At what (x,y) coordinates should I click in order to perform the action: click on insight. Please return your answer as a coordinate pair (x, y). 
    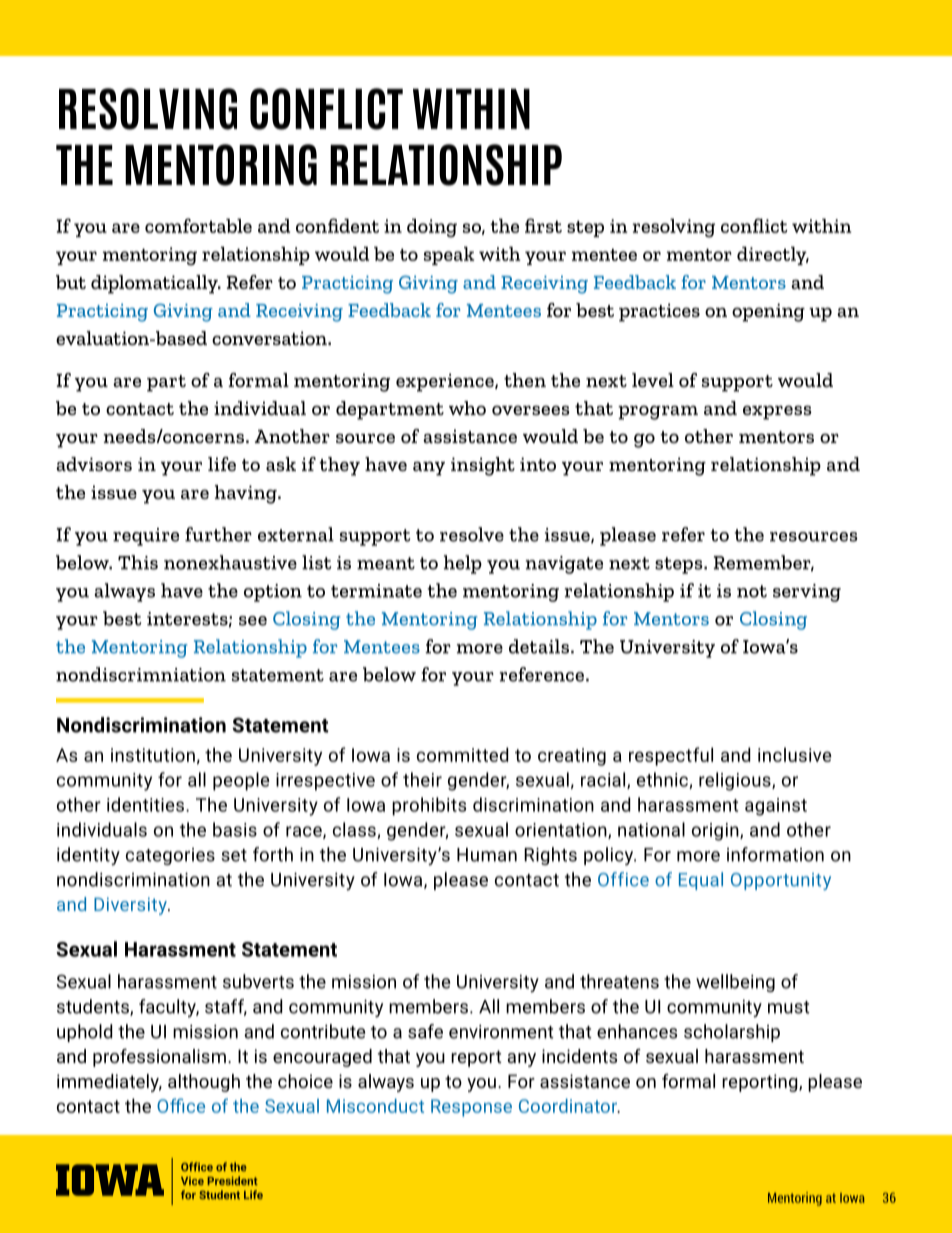
    Looking at the image, I should click on (483, 466).
